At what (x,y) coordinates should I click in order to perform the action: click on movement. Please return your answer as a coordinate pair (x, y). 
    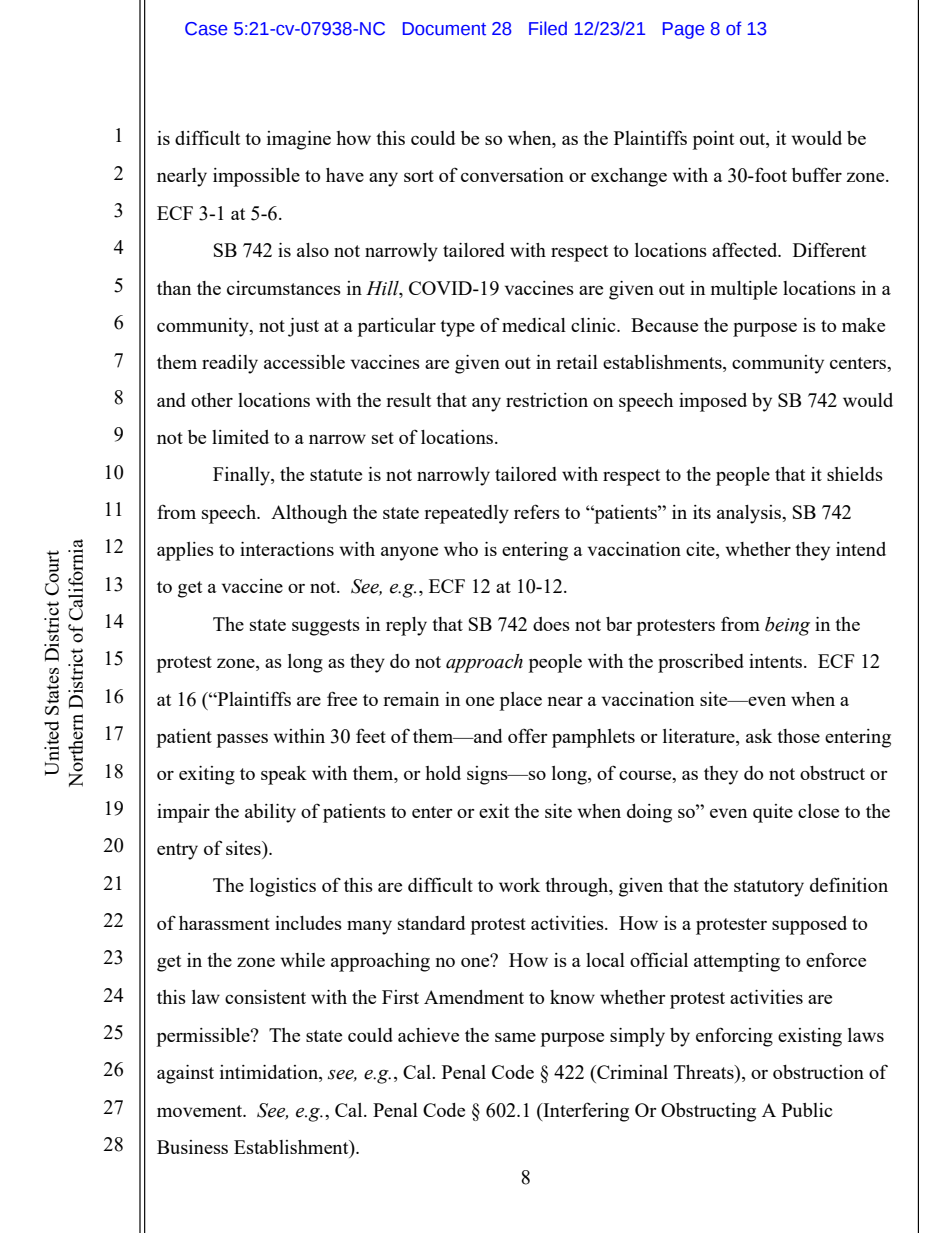
    Looking at the image, I should click on (201, 1111).
